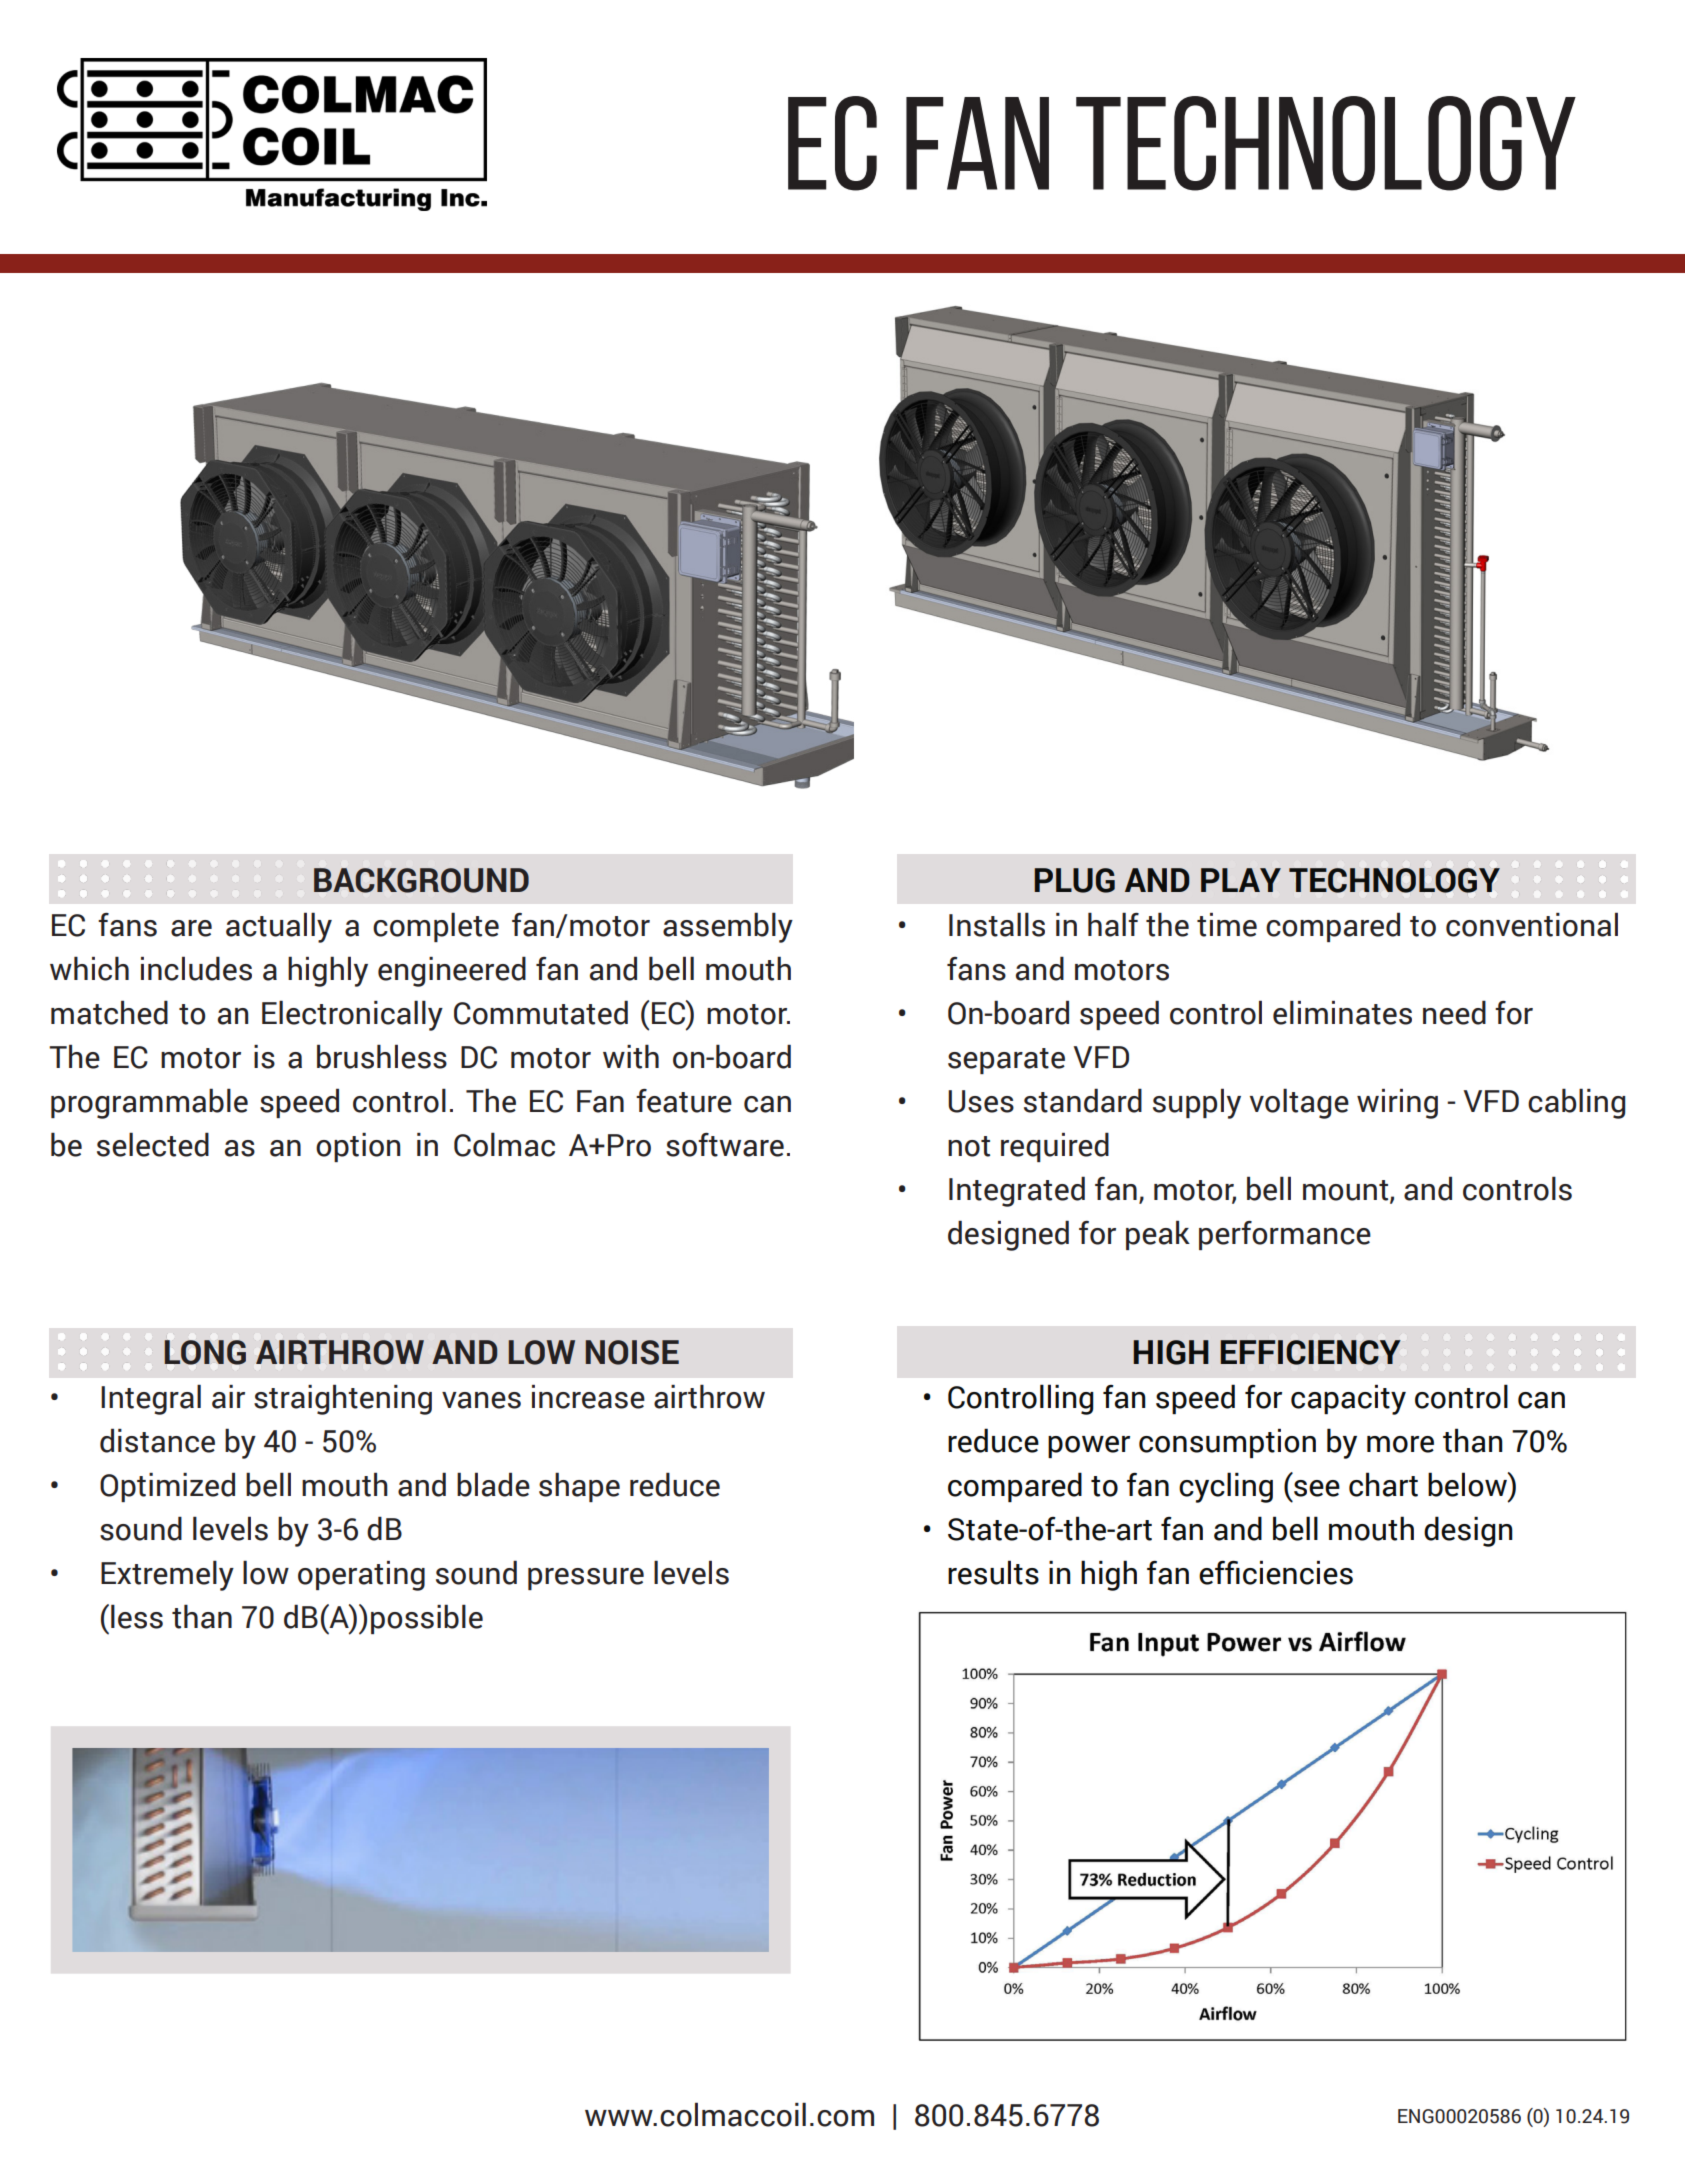  Describe the element at coordinates (1006, 1061) in the screenshot. I see `separate` at that location.
